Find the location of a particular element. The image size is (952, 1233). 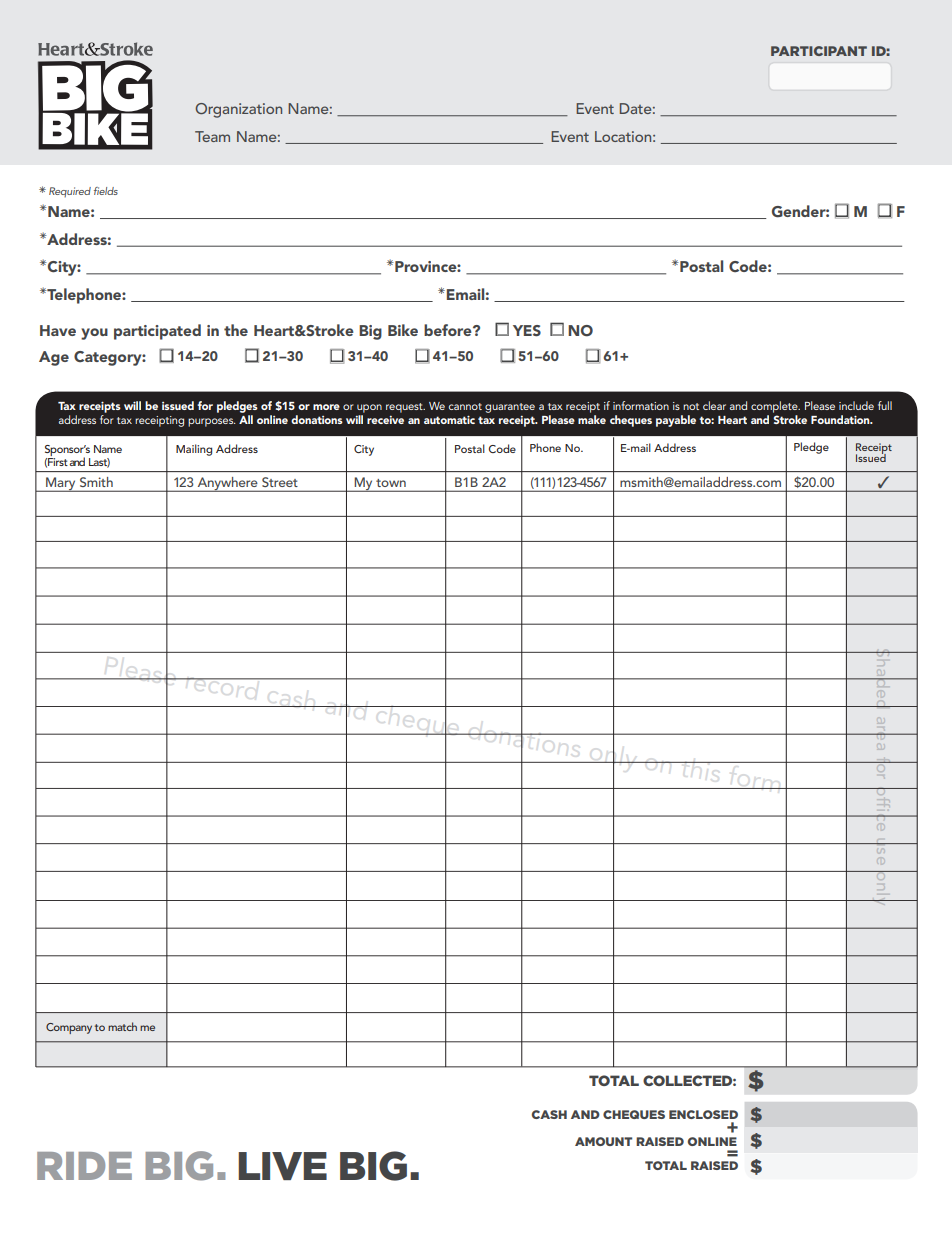

RIDE is located at coordinates (84, 1166).
